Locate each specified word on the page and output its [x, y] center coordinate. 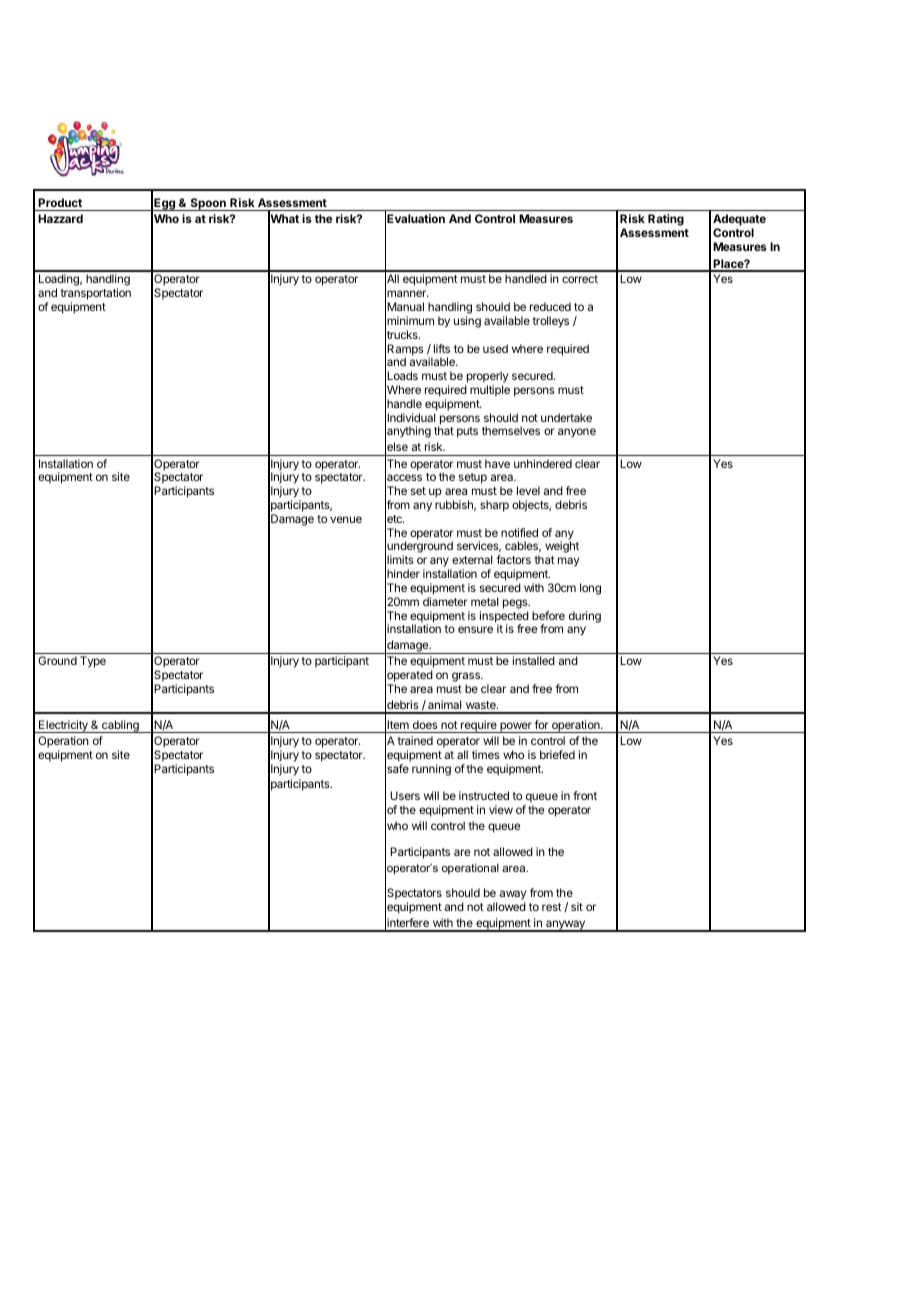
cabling [120, 726]
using [467, 322]
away [513, 896]
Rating [666, 220]
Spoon [208, 204]
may [568, 562]
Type [93, 662]
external [472, 559]
